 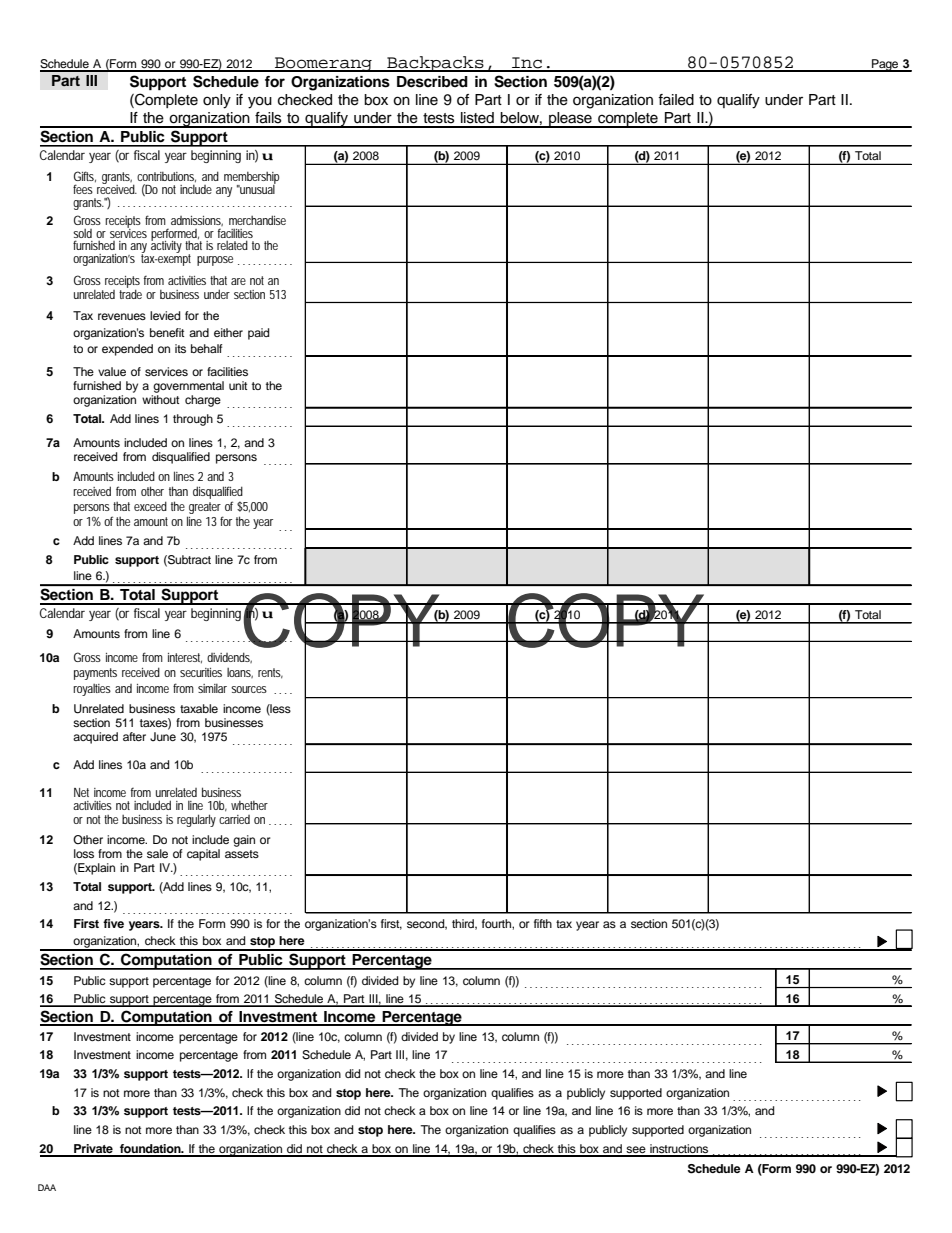 I want to click on only, so click(x=217, y=101).
